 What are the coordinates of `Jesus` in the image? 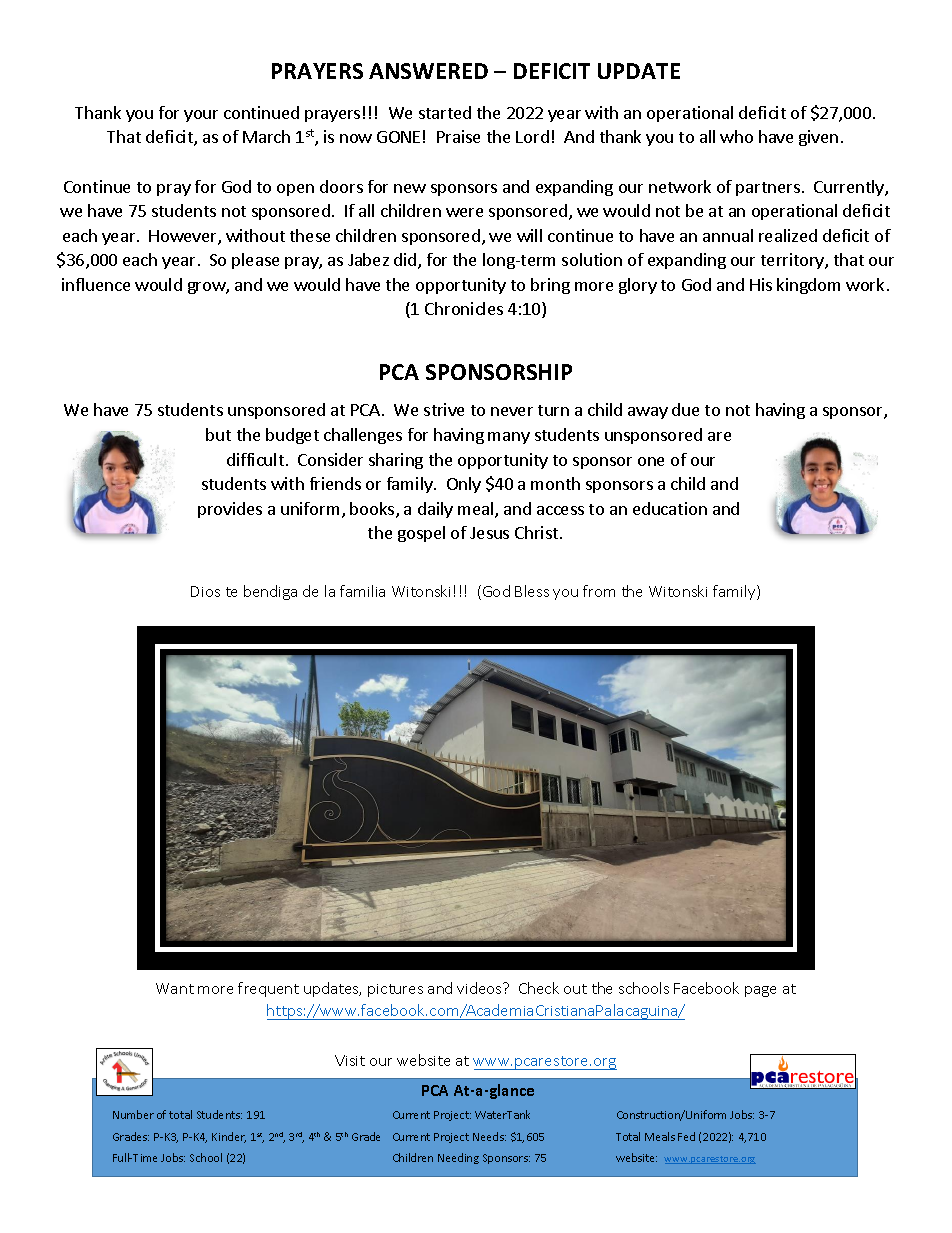 It's located at (489, 533).
